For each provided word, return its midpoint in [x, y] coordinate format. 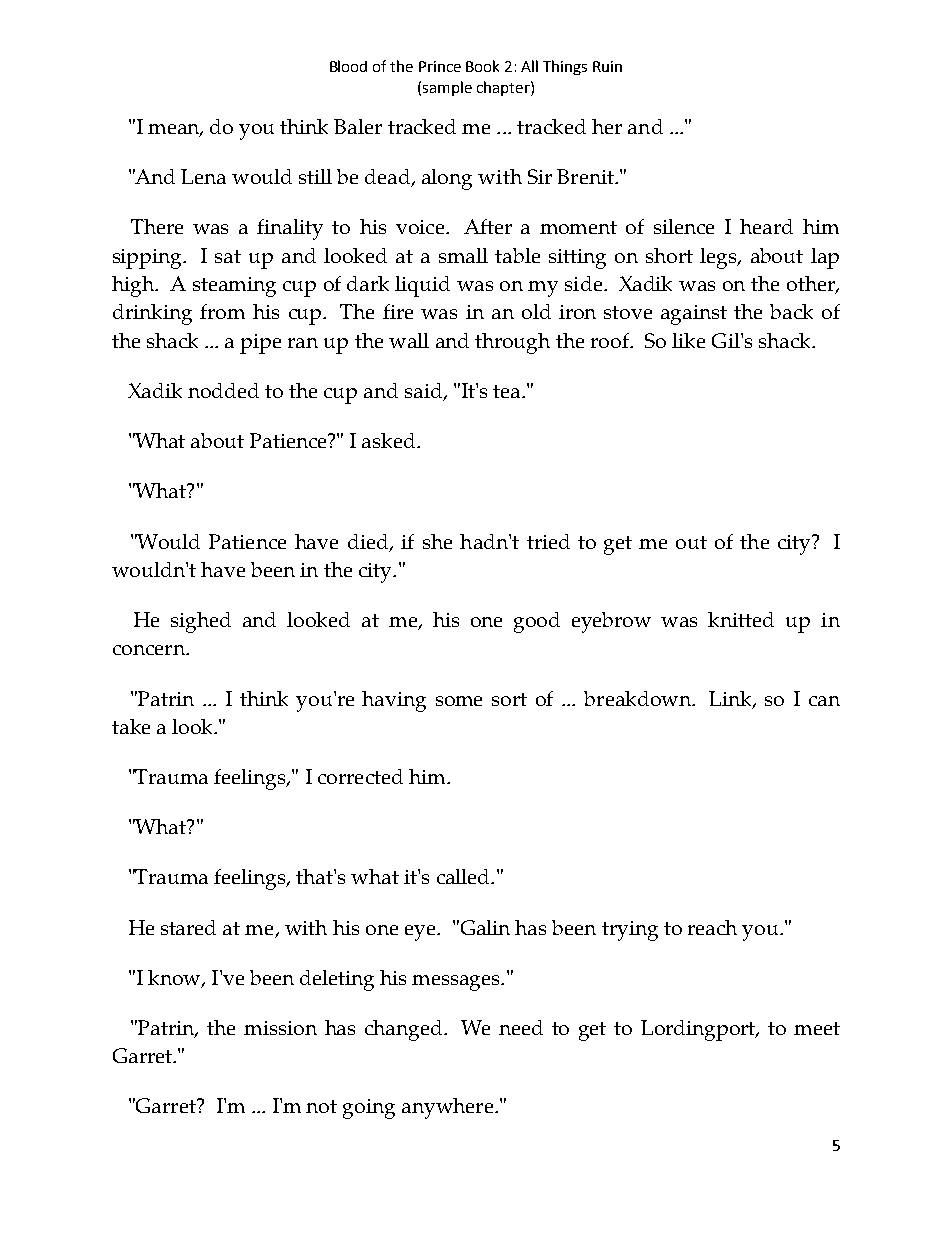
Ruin [607, 66]
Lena [203, 176]
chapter [504, 88]
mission [280, 1028]
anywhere [447, 1108]
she [437, 541]
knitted [741, 619]
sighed [201, 622]
